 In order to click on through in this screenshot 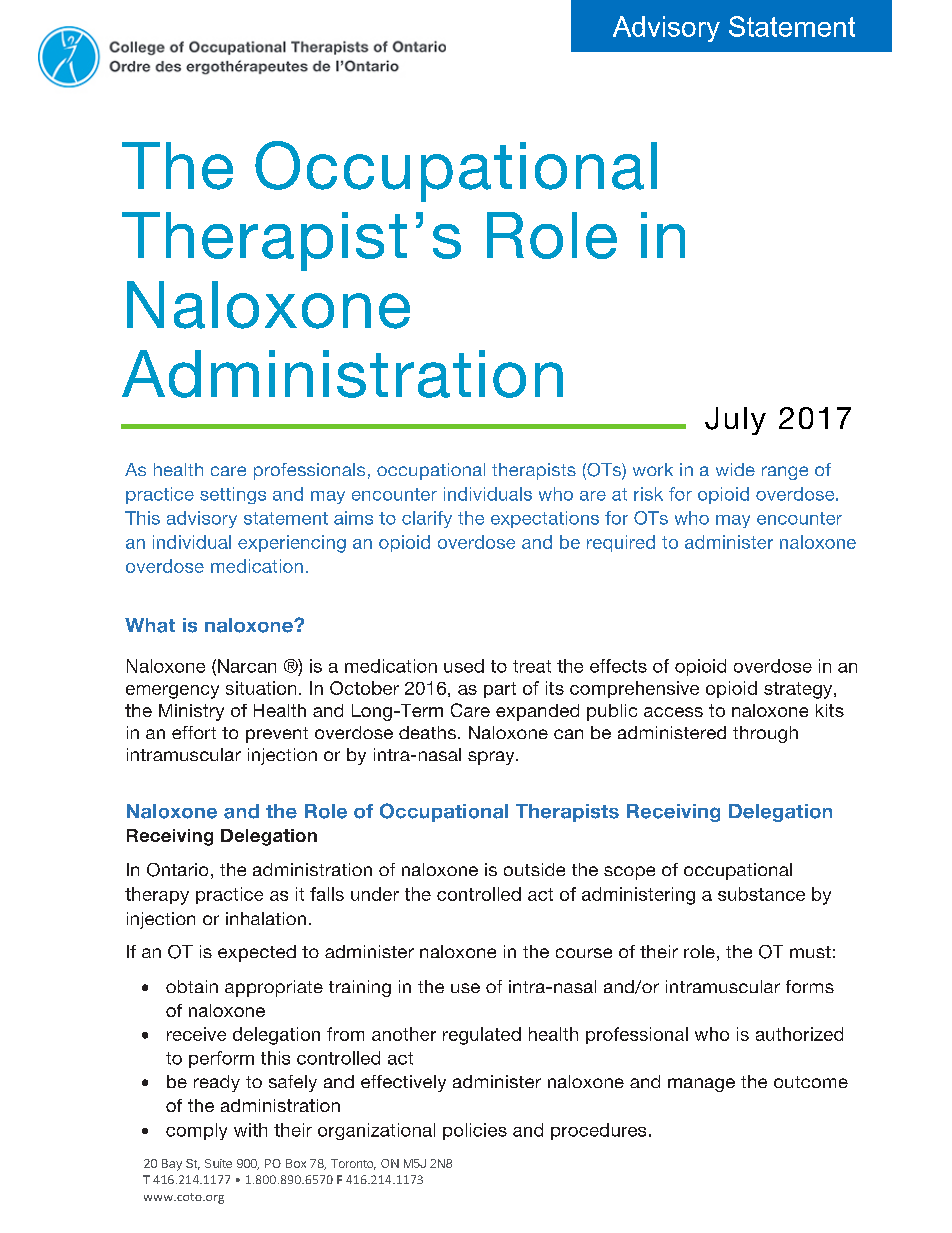, I will do `click(765, 734)`.
